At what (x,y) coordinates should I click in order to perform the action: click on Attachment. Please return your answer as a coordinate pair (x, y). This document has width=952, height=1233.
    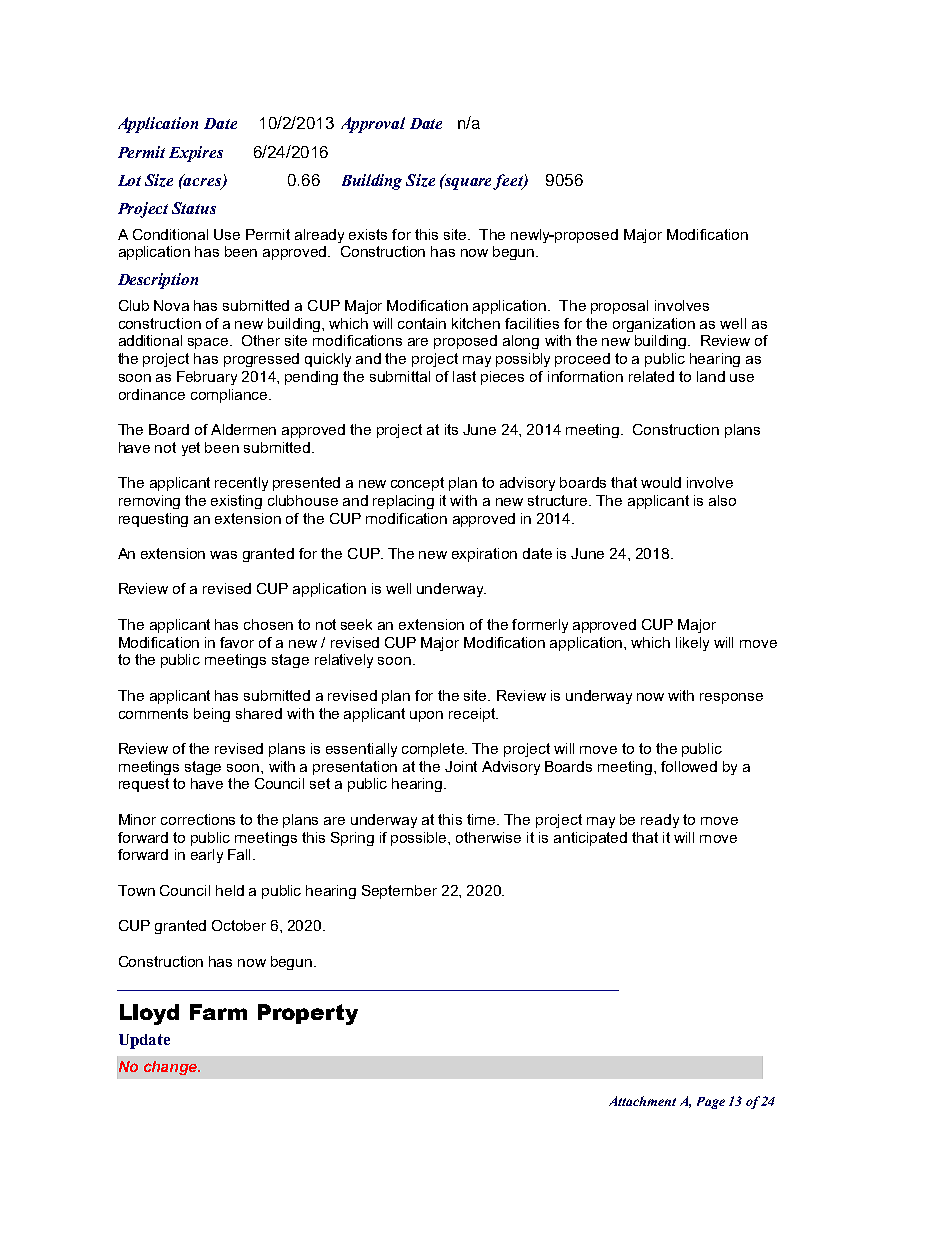
    Looking at the image, I should click on (642, 1101).
